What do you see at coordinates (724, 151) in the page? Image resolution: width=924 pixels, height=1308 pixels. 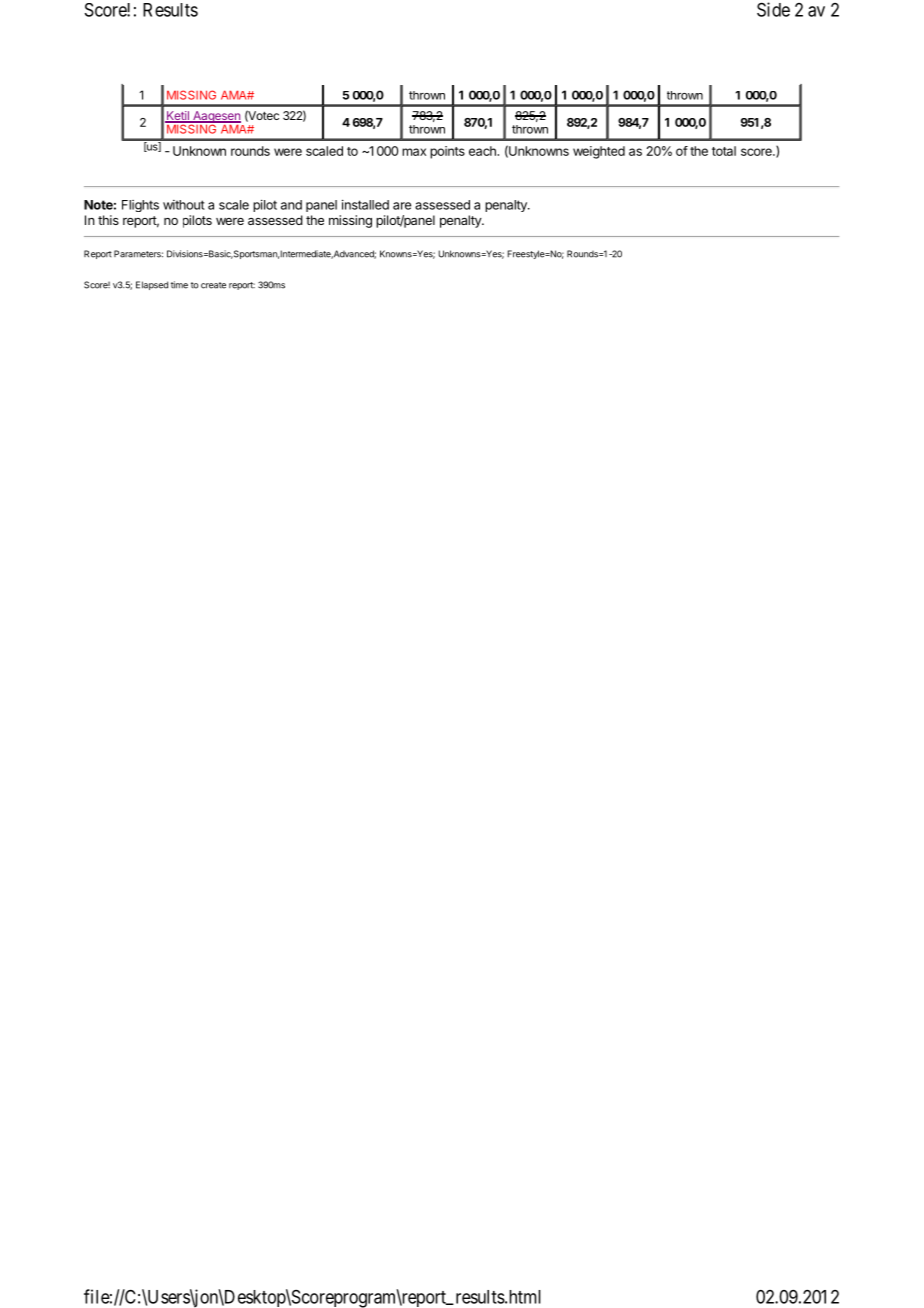 I see `total` at bounding box center [724, 151].
